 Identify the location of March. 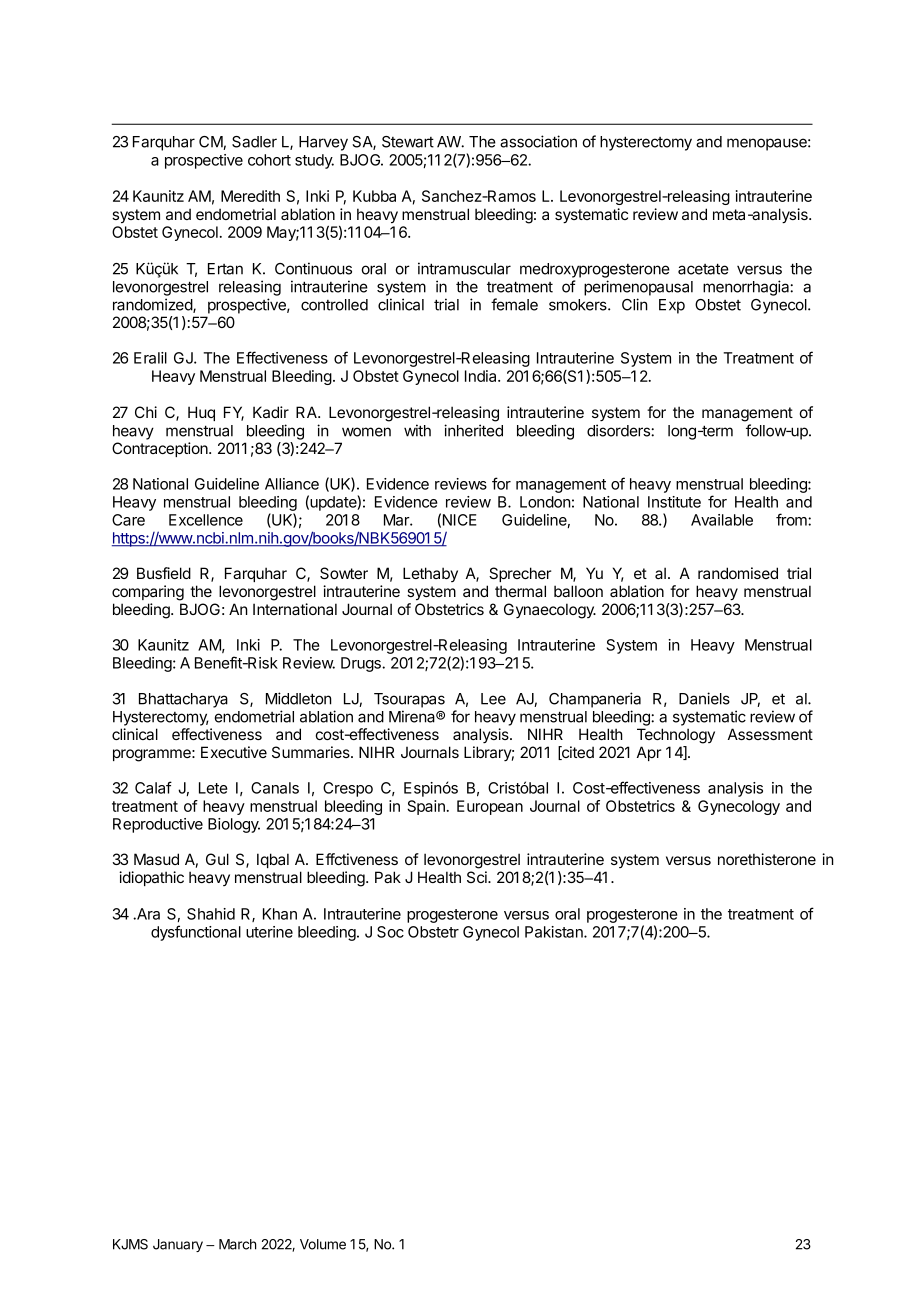
(237, 1244).
